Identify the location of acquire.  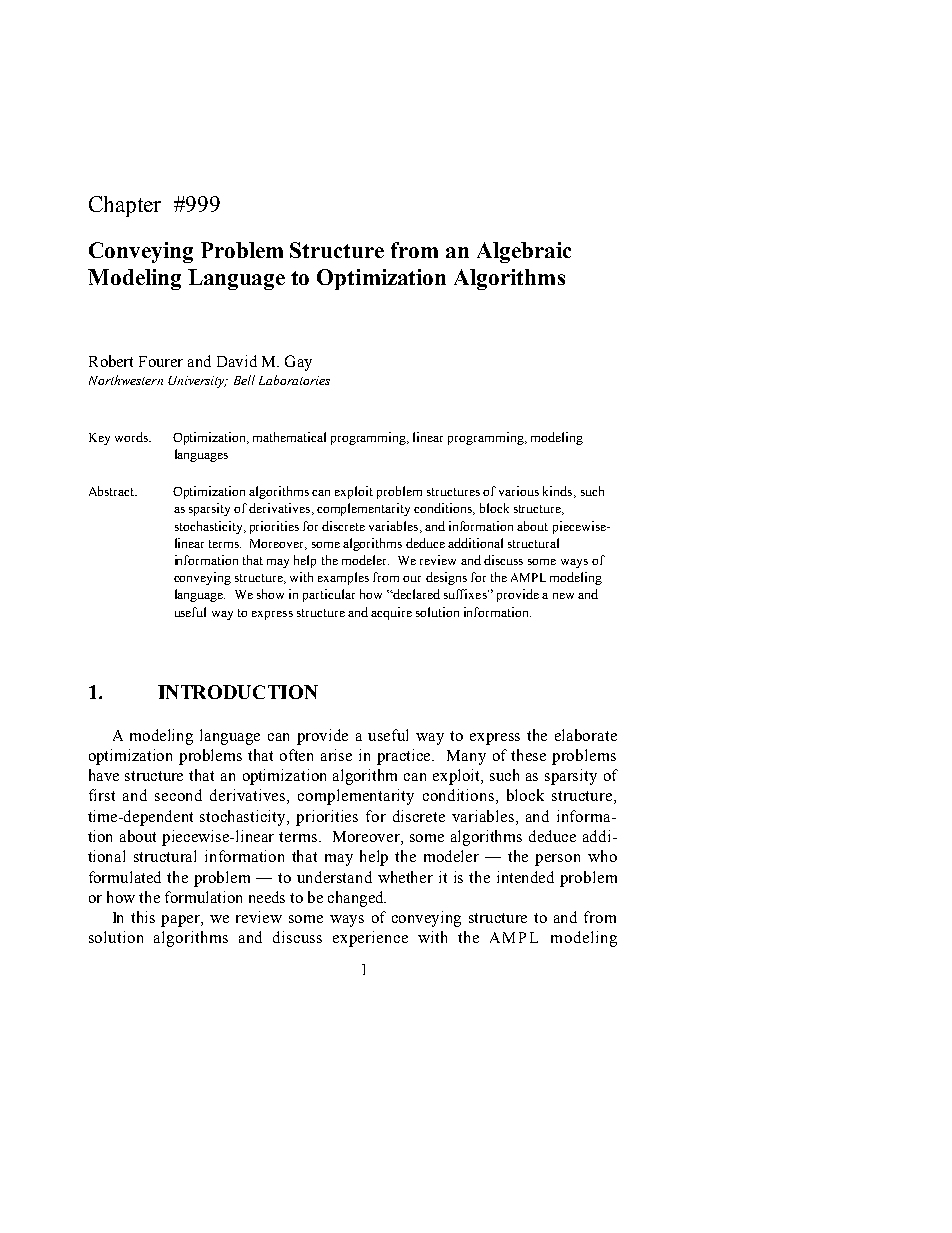
(391, 613).
